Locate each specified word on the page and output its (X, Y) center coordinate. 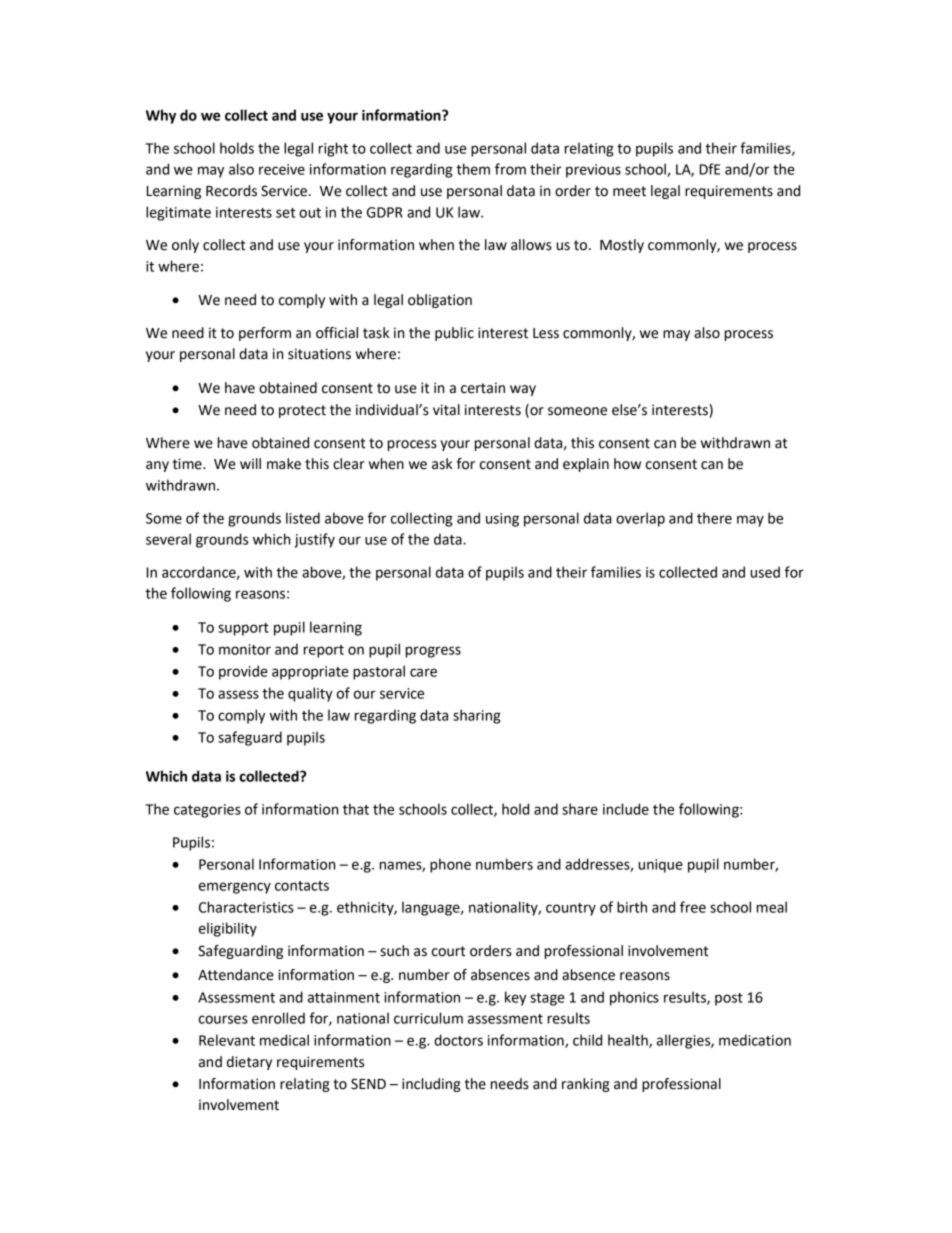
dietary (249, 1063)
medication (755, 1040)
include (626, 809)
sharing (477, 716)
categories (207, 811)
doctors (458, 1040)
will (250, 463)
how (627, 464)
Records (231, 191)
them (473, 169)
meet (629, 191)
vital (446, 410)
